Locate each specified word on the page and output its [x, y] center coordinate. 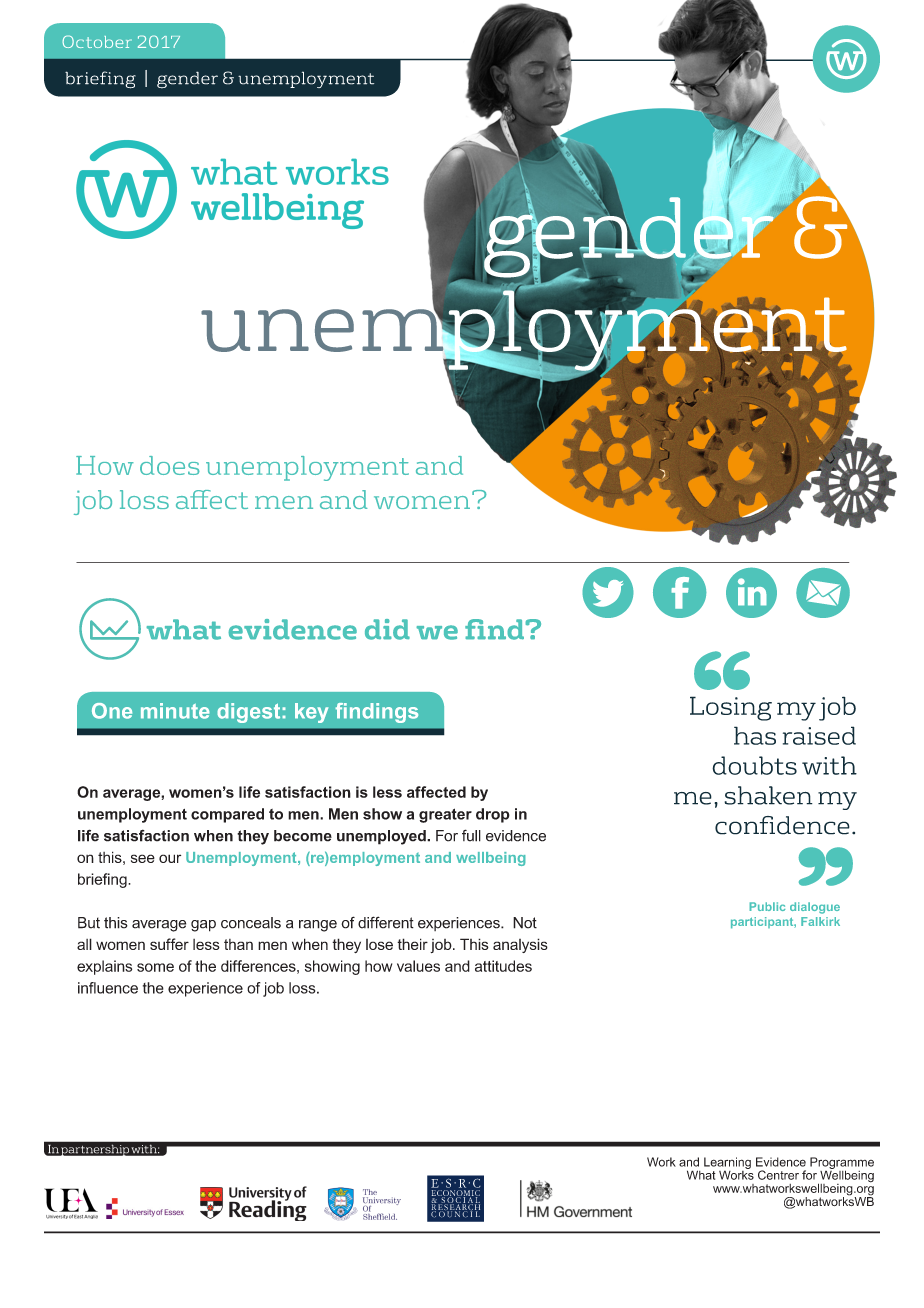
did [387, 629]
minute [175, 711]
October [97, 41]
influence [108, 988]
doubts [754, 765]
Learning [727, 1164]
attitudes [503, 966]
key [311, 713]
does [170, 465]
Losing [731, 708]
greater [445, 815]
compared [227, 815]
